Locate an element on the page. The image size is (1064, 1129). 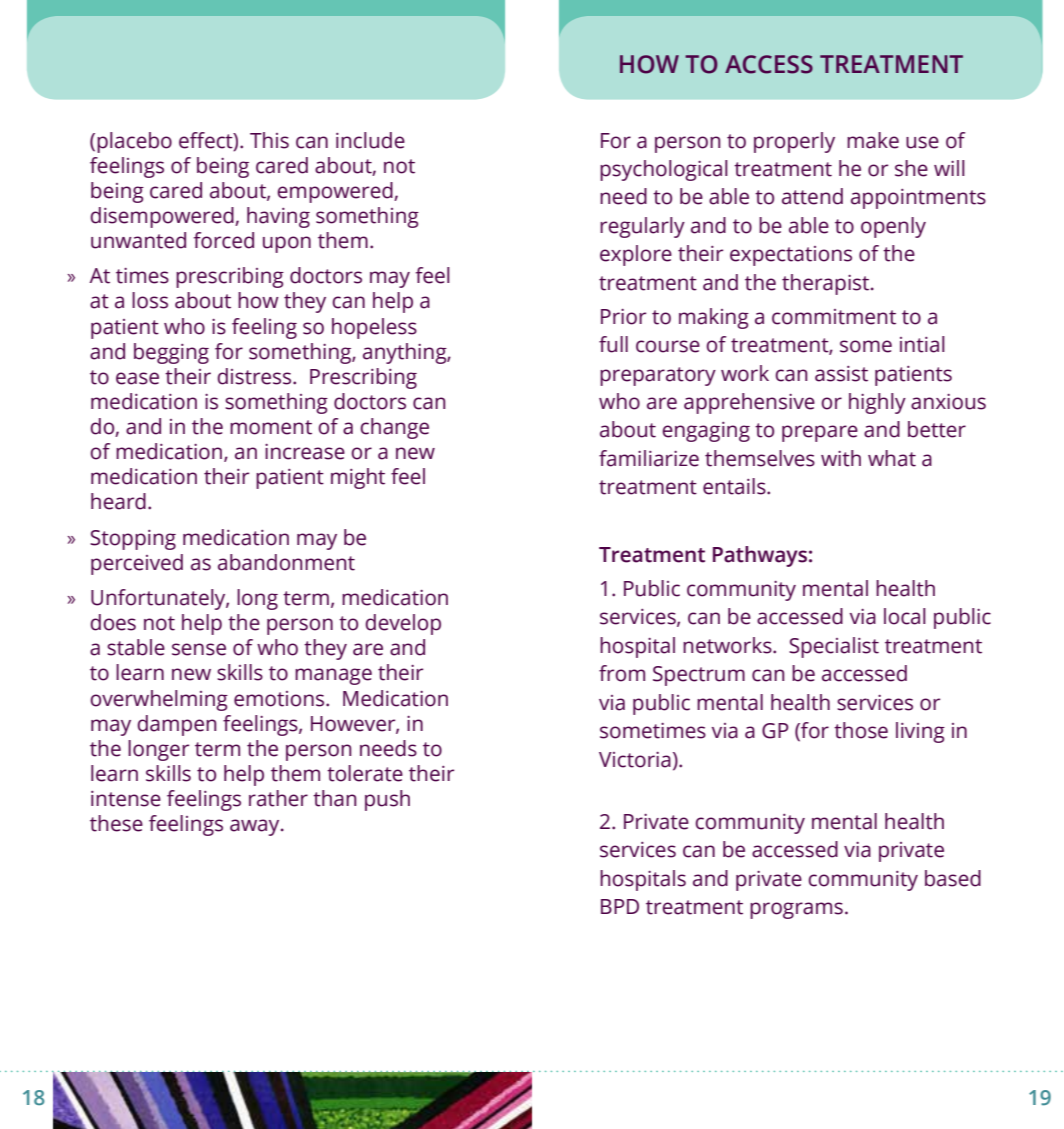
Stopping is located at coordinates (133, 540).
